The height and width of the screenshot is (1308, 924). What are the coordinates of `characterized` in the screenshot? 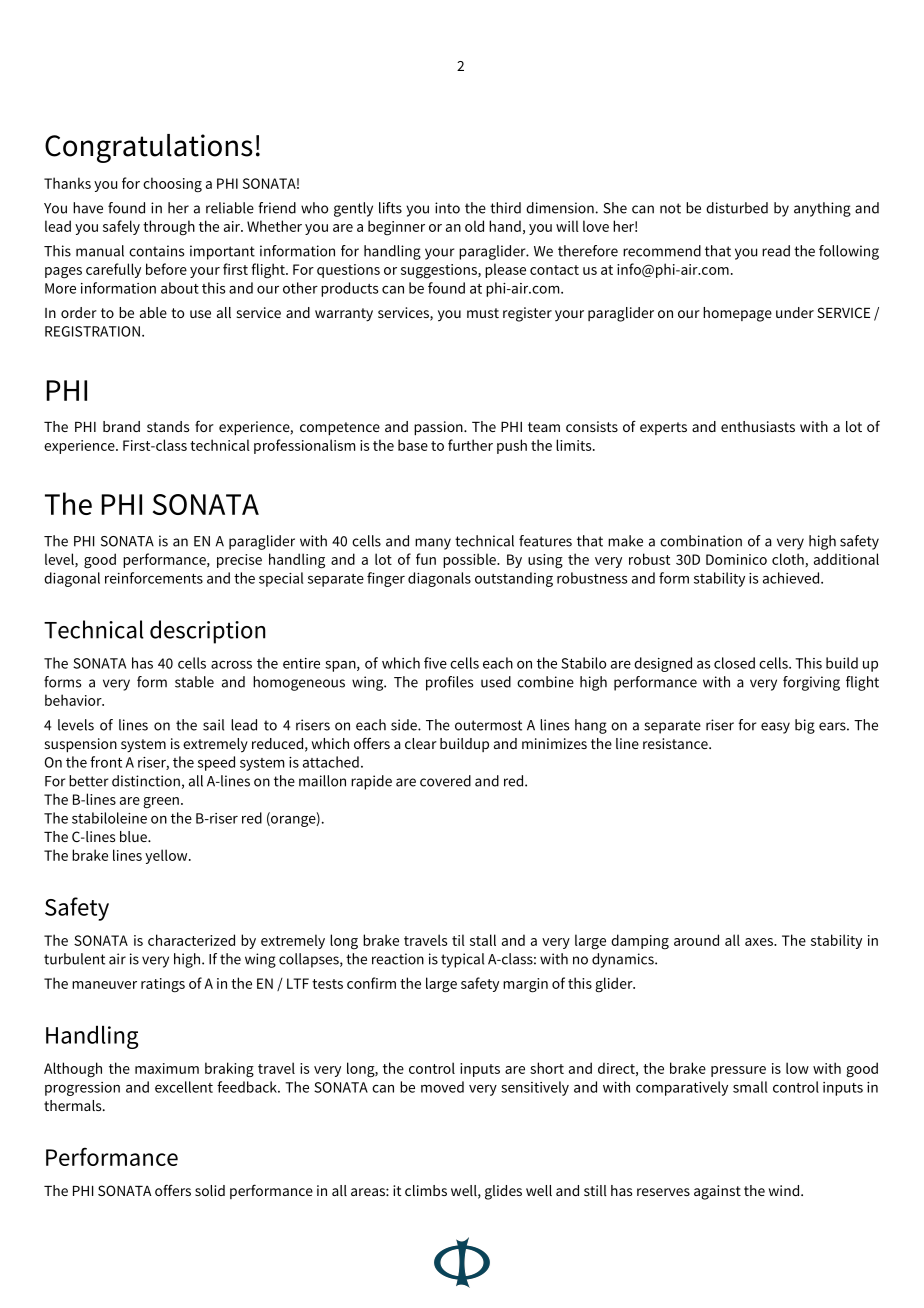 It's located at (191, 940).
